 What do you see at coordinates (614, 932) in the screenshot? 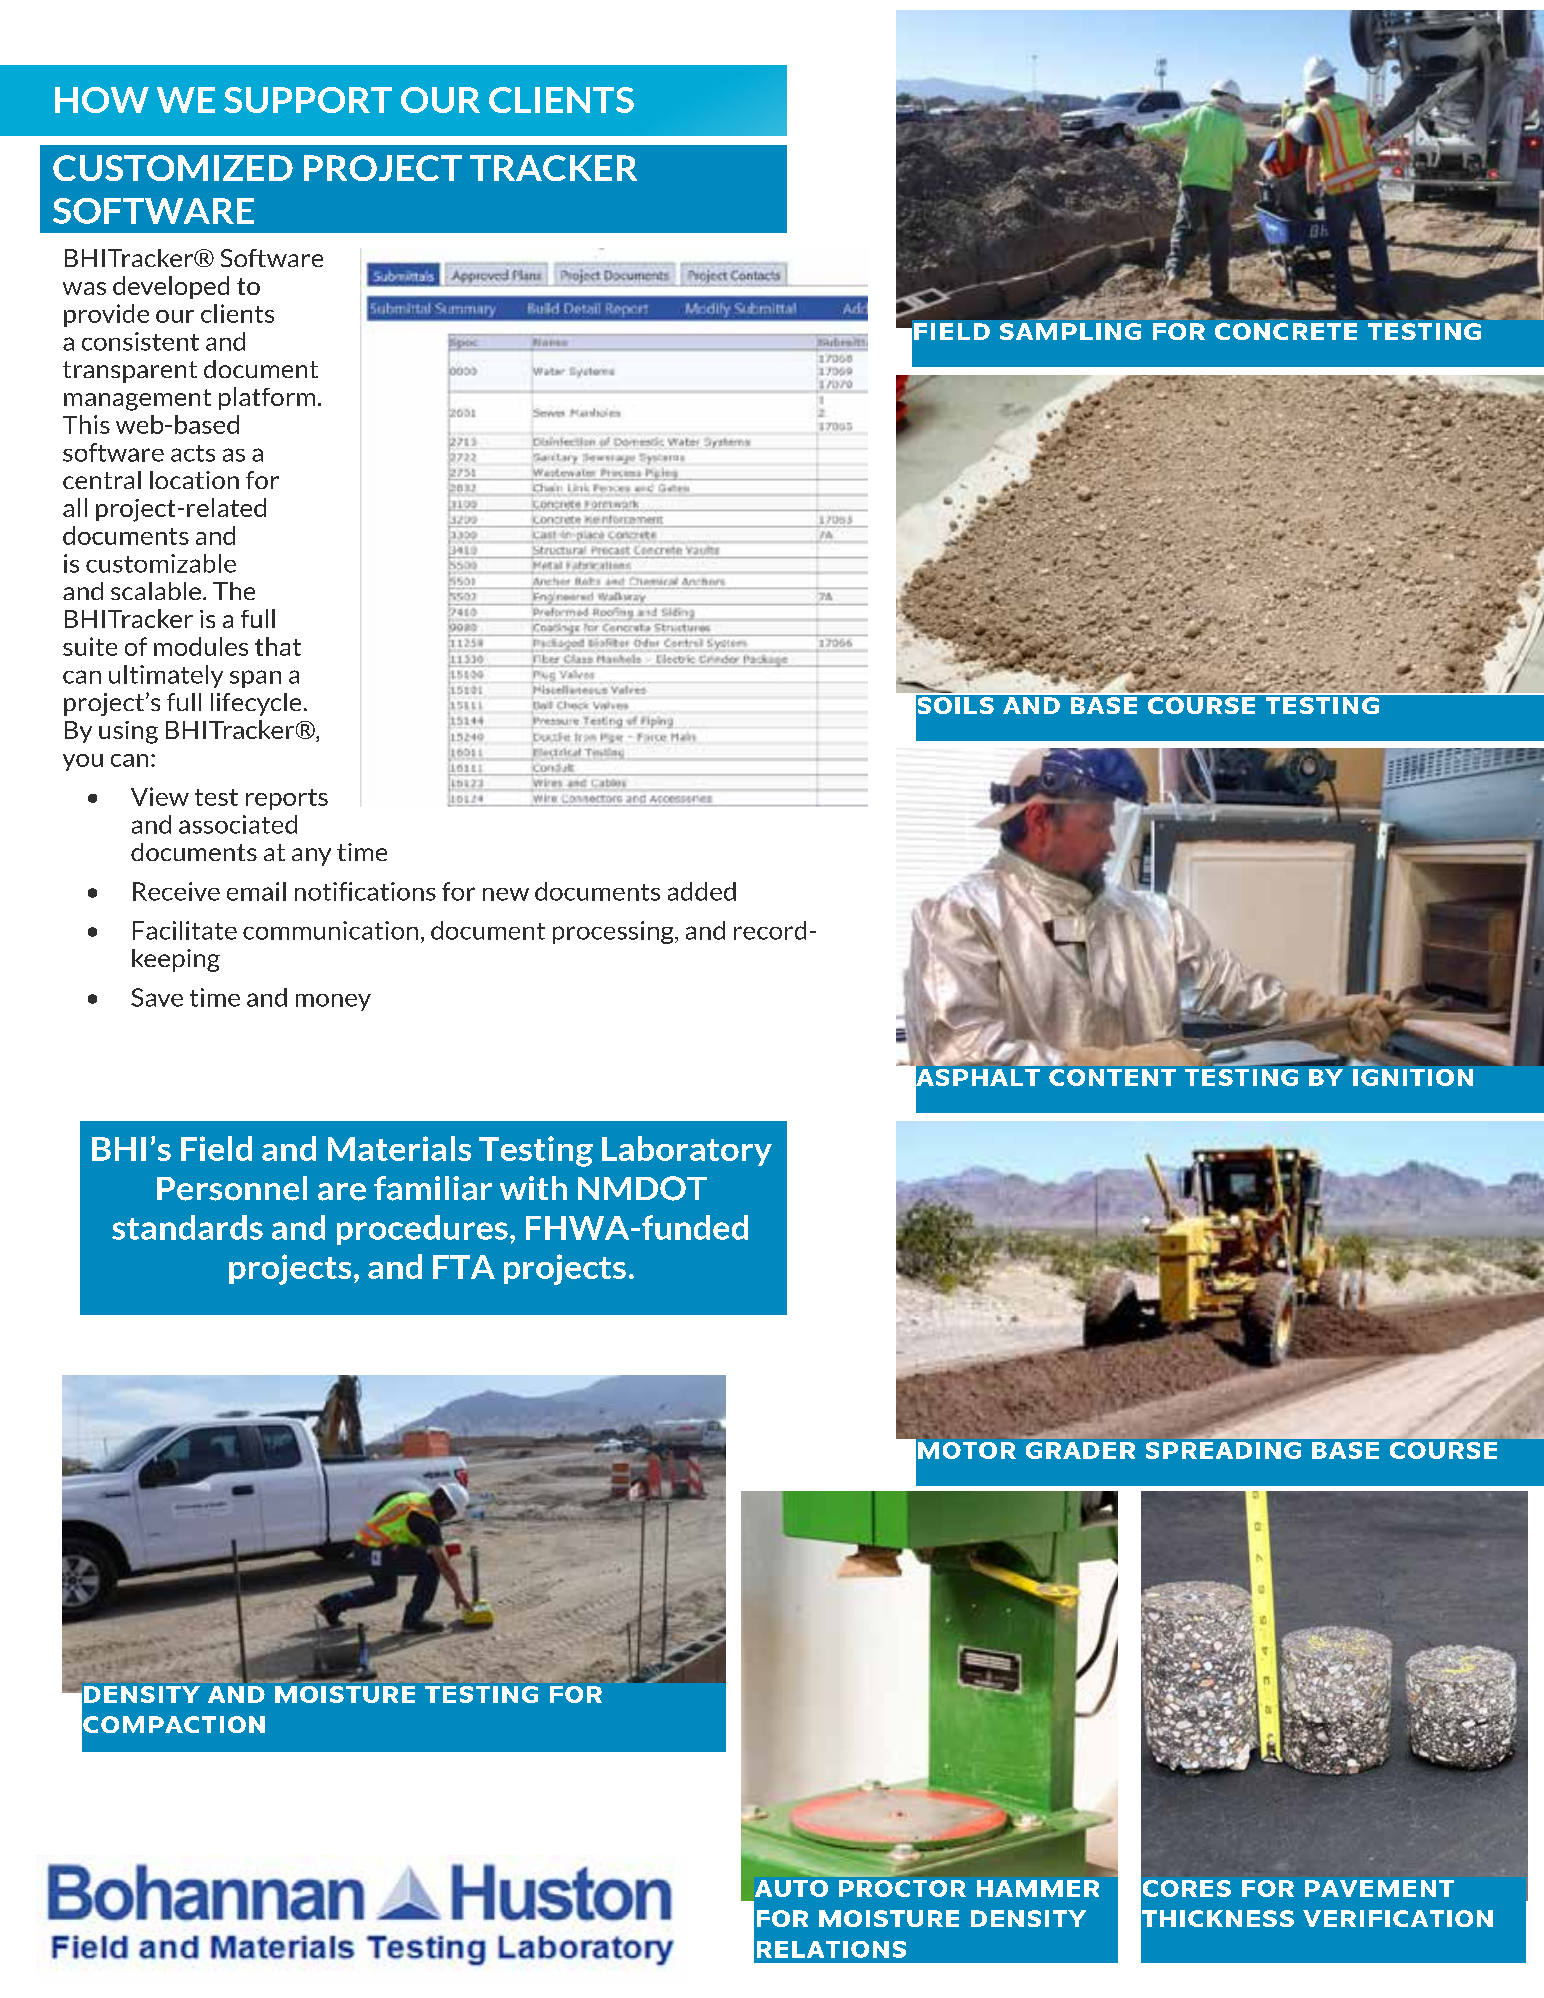
I see `processing` at bounding box center [614, 932].
